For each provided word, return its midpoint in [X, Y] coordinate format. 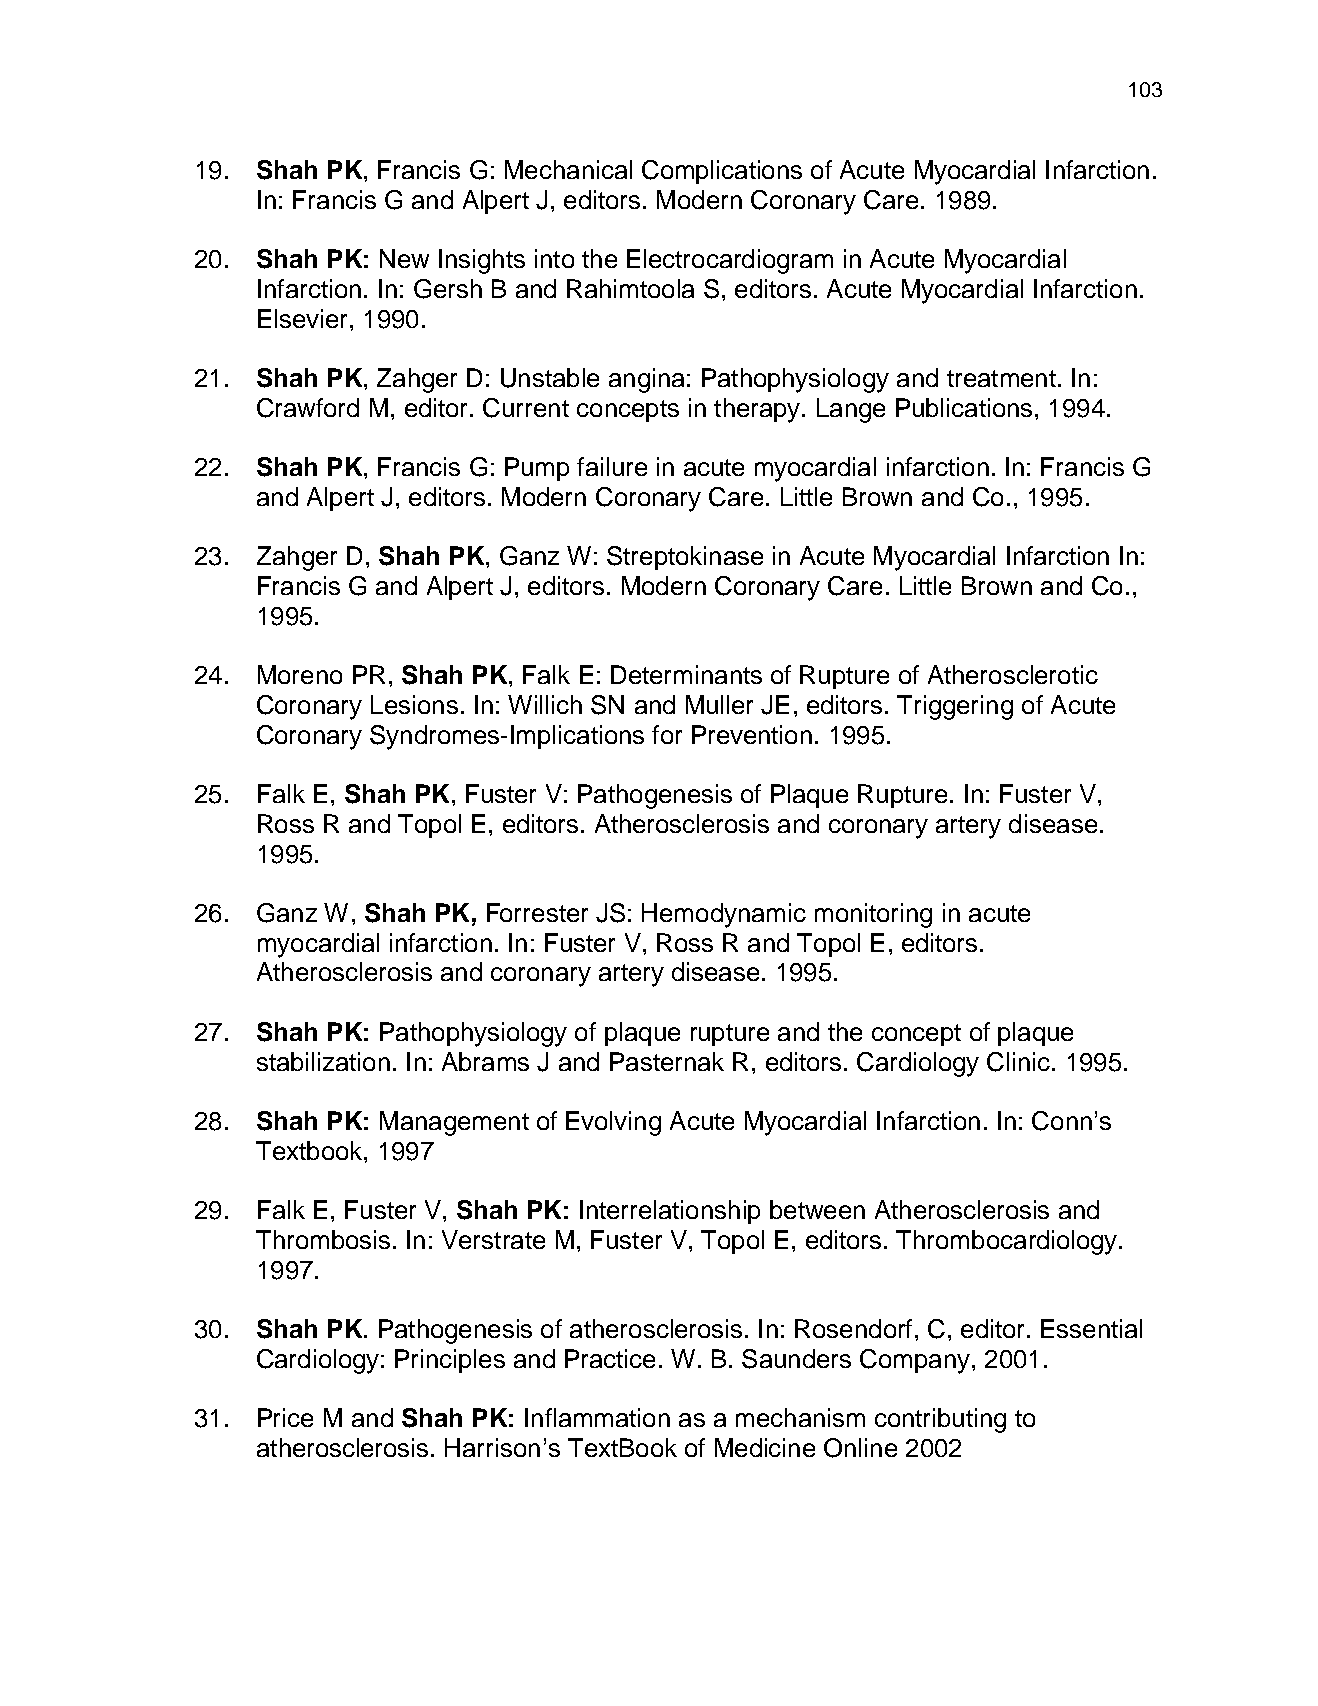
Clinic [1018, 1062]
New [404, 258]
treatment [1001, 378]
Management [454, 1123]
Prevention [752, 734]
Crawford [308, 408]
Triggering [955, 707]
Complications [722, 172]
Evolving [613, 1123]
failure [612, 466]
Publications [964, 407]
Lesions [414, 704]
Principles [450, 1361]
